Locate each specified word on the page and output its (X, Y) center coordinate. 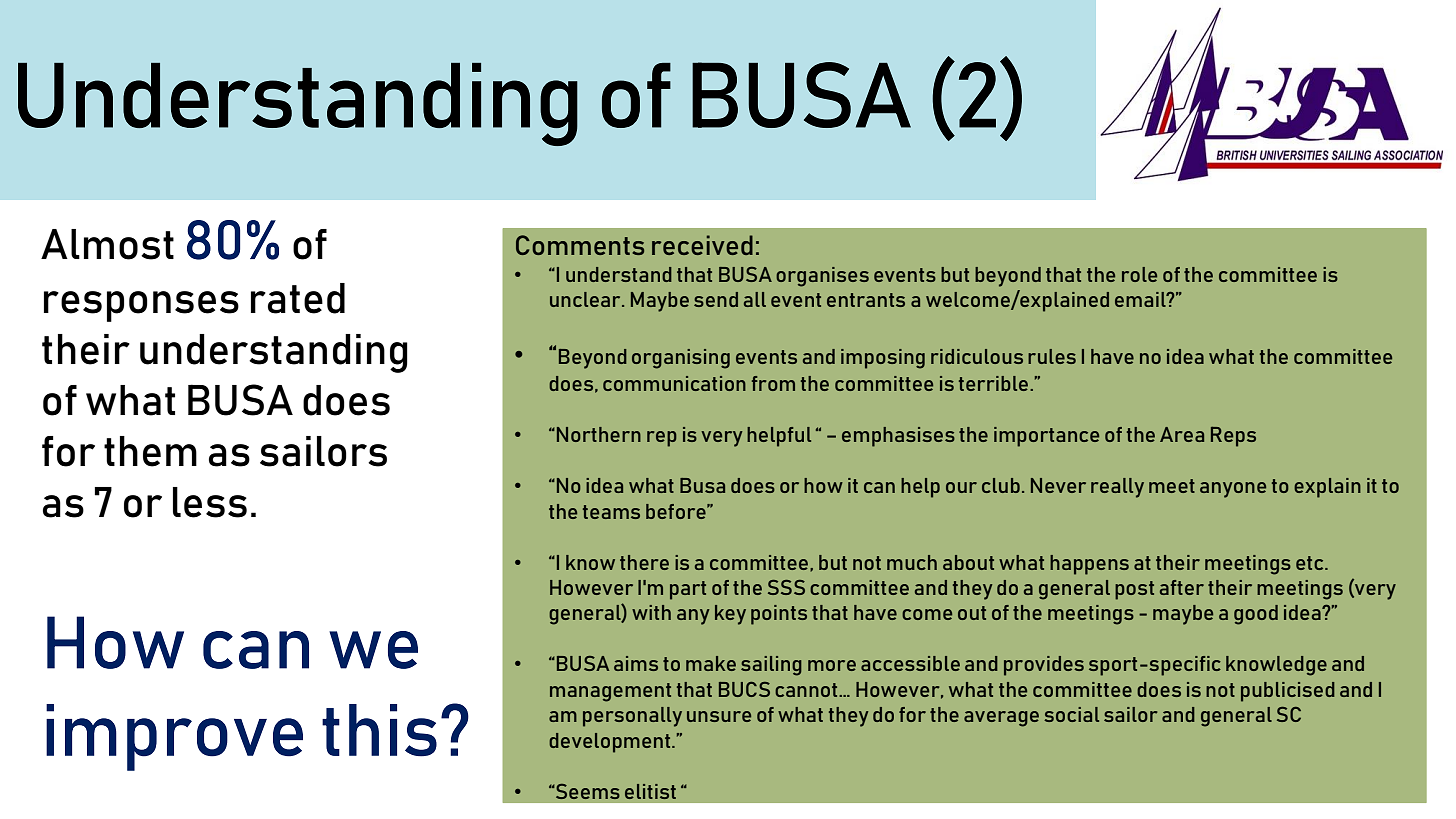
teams (611, 512)
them (150, 451)
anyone (1233, 490)
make (711, 663)
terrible (995, 383)
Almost (107, 244)
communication (674, 383)
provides (1044, 666)
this (379, 730)
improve (174, 737)
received (702, 245)
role (1139, 274)
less (210, 502)
